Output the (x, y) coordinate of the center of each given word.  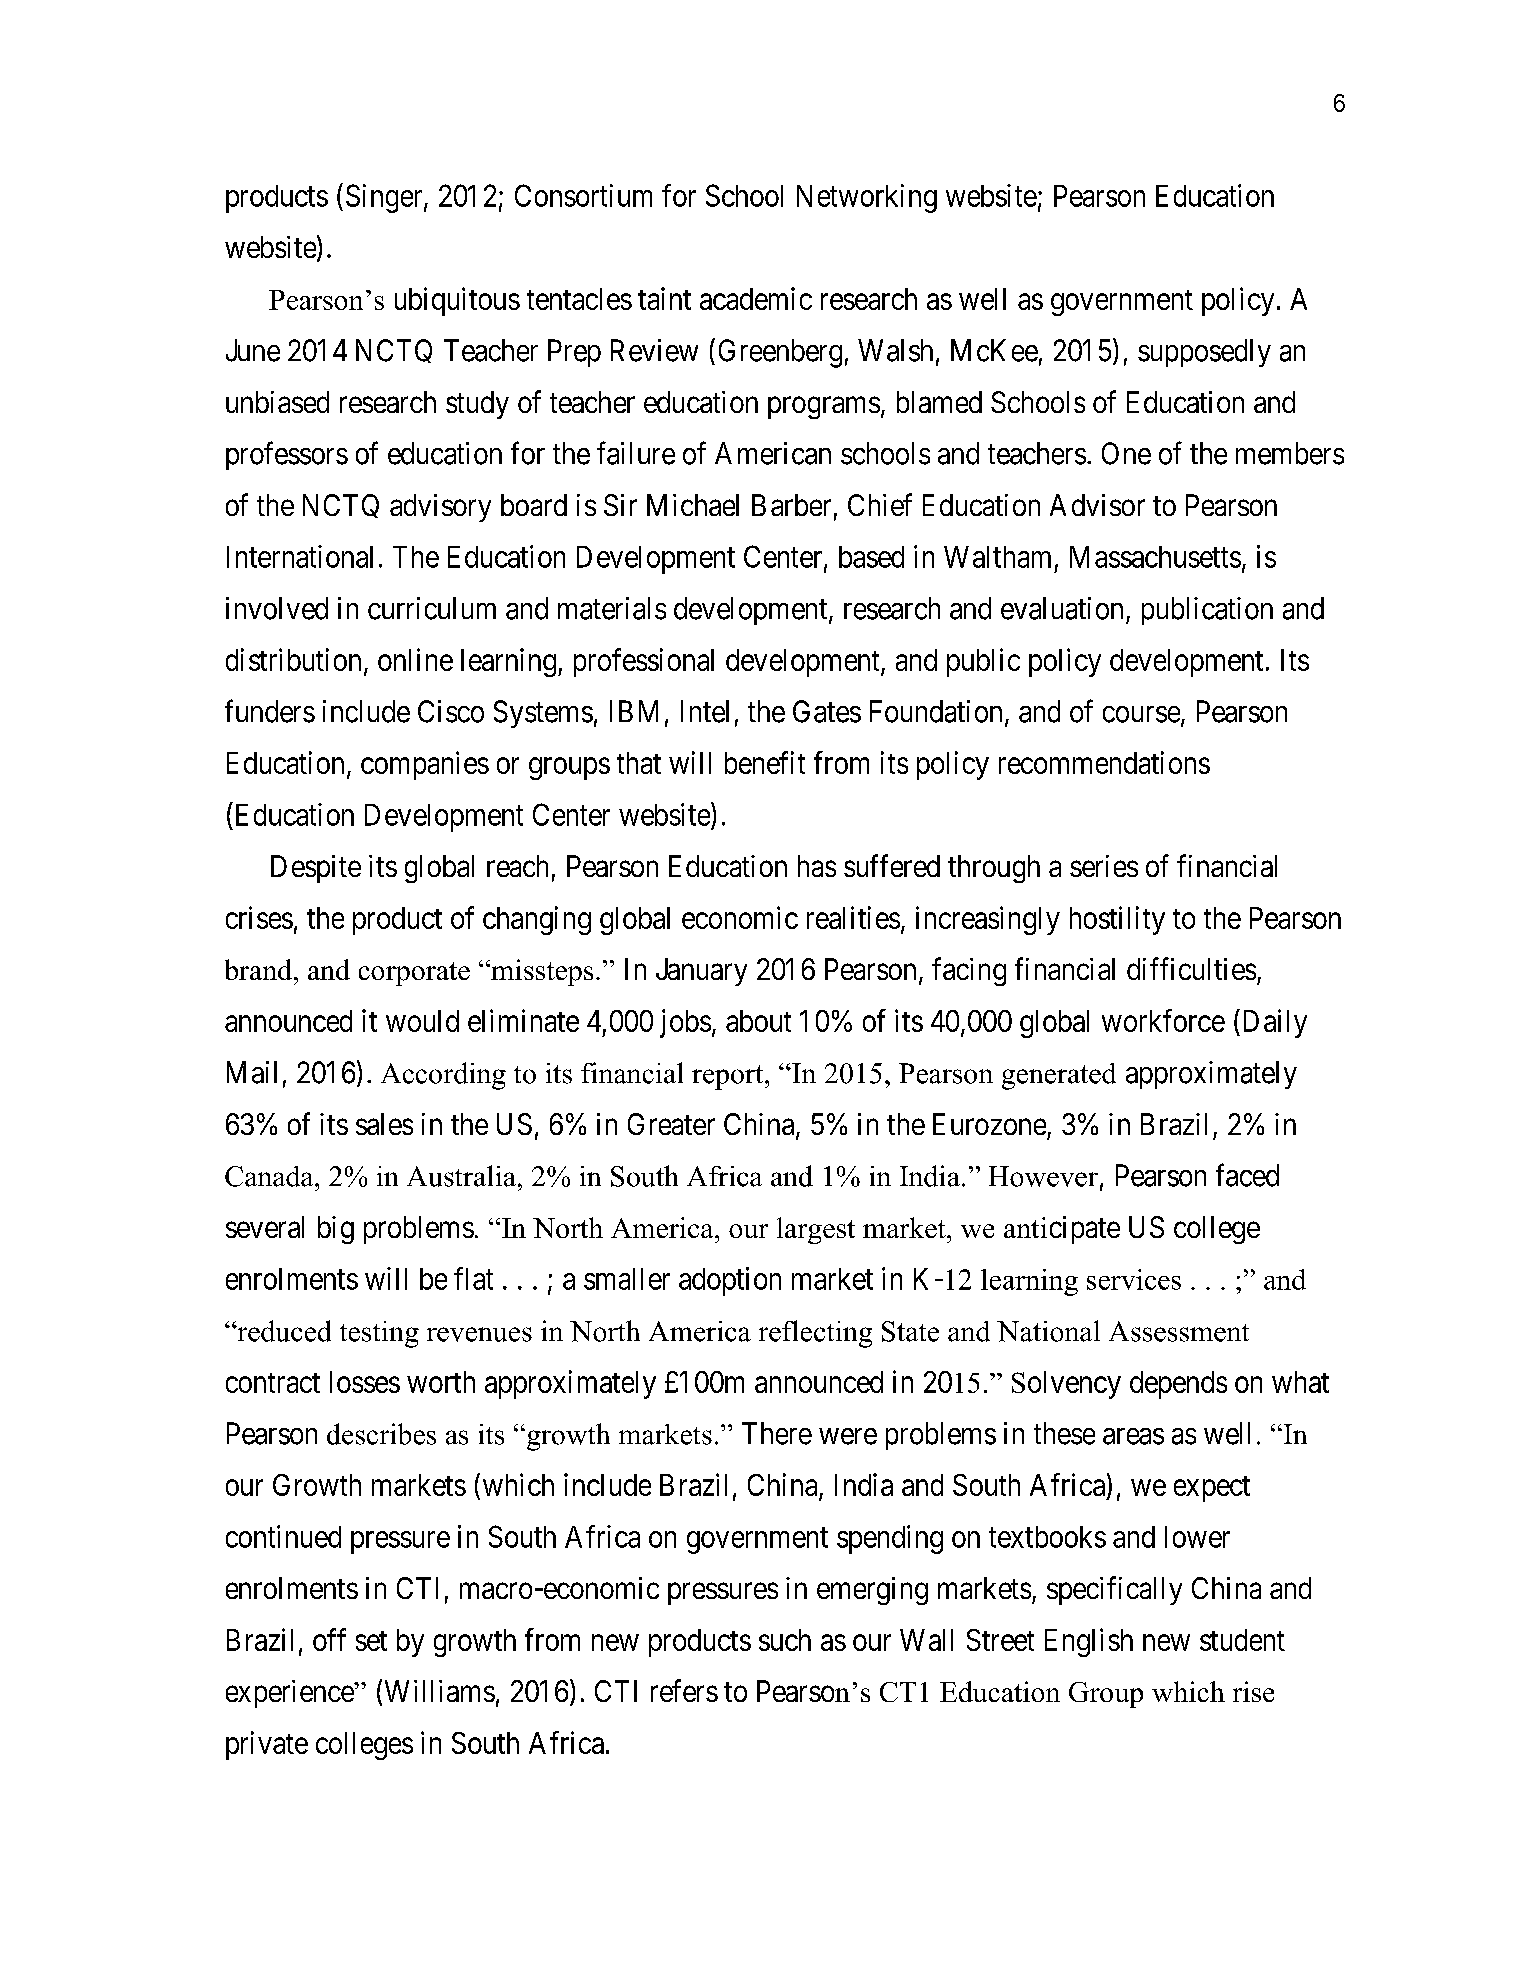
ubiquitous (457, 301)
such (785, 1640)
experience (290, 1694)
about (758, 1021)
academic (756, 298)
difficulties (1191, 968)
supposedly (1204, 353)
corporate (414, 974)
